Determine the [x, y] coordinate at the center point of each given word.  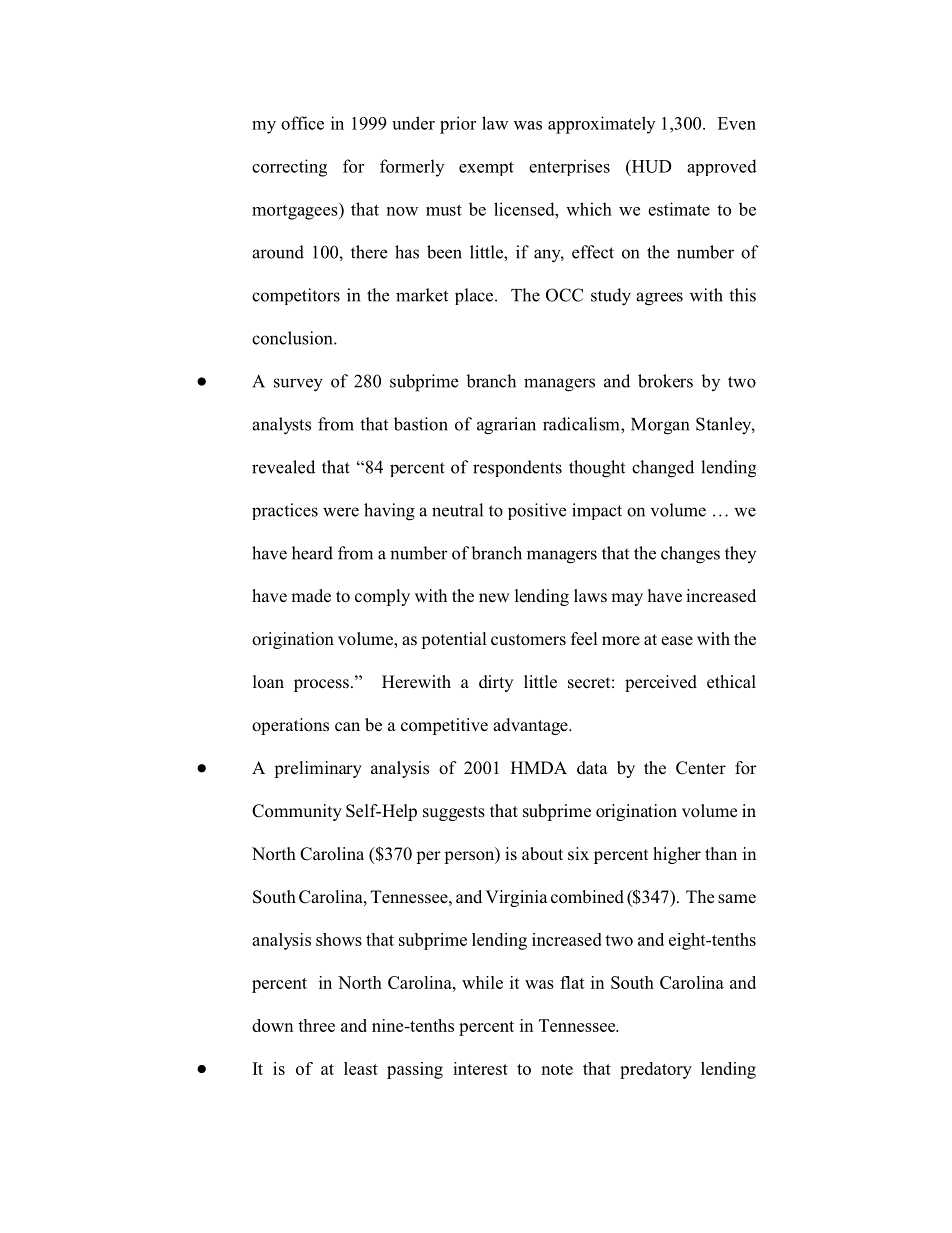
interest [480, 1068]
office [302, 123]
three [316, 1025]
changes [690, 555]
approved [722, 167]
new [494, 598]
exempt [486, 168]
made [311, 596]
